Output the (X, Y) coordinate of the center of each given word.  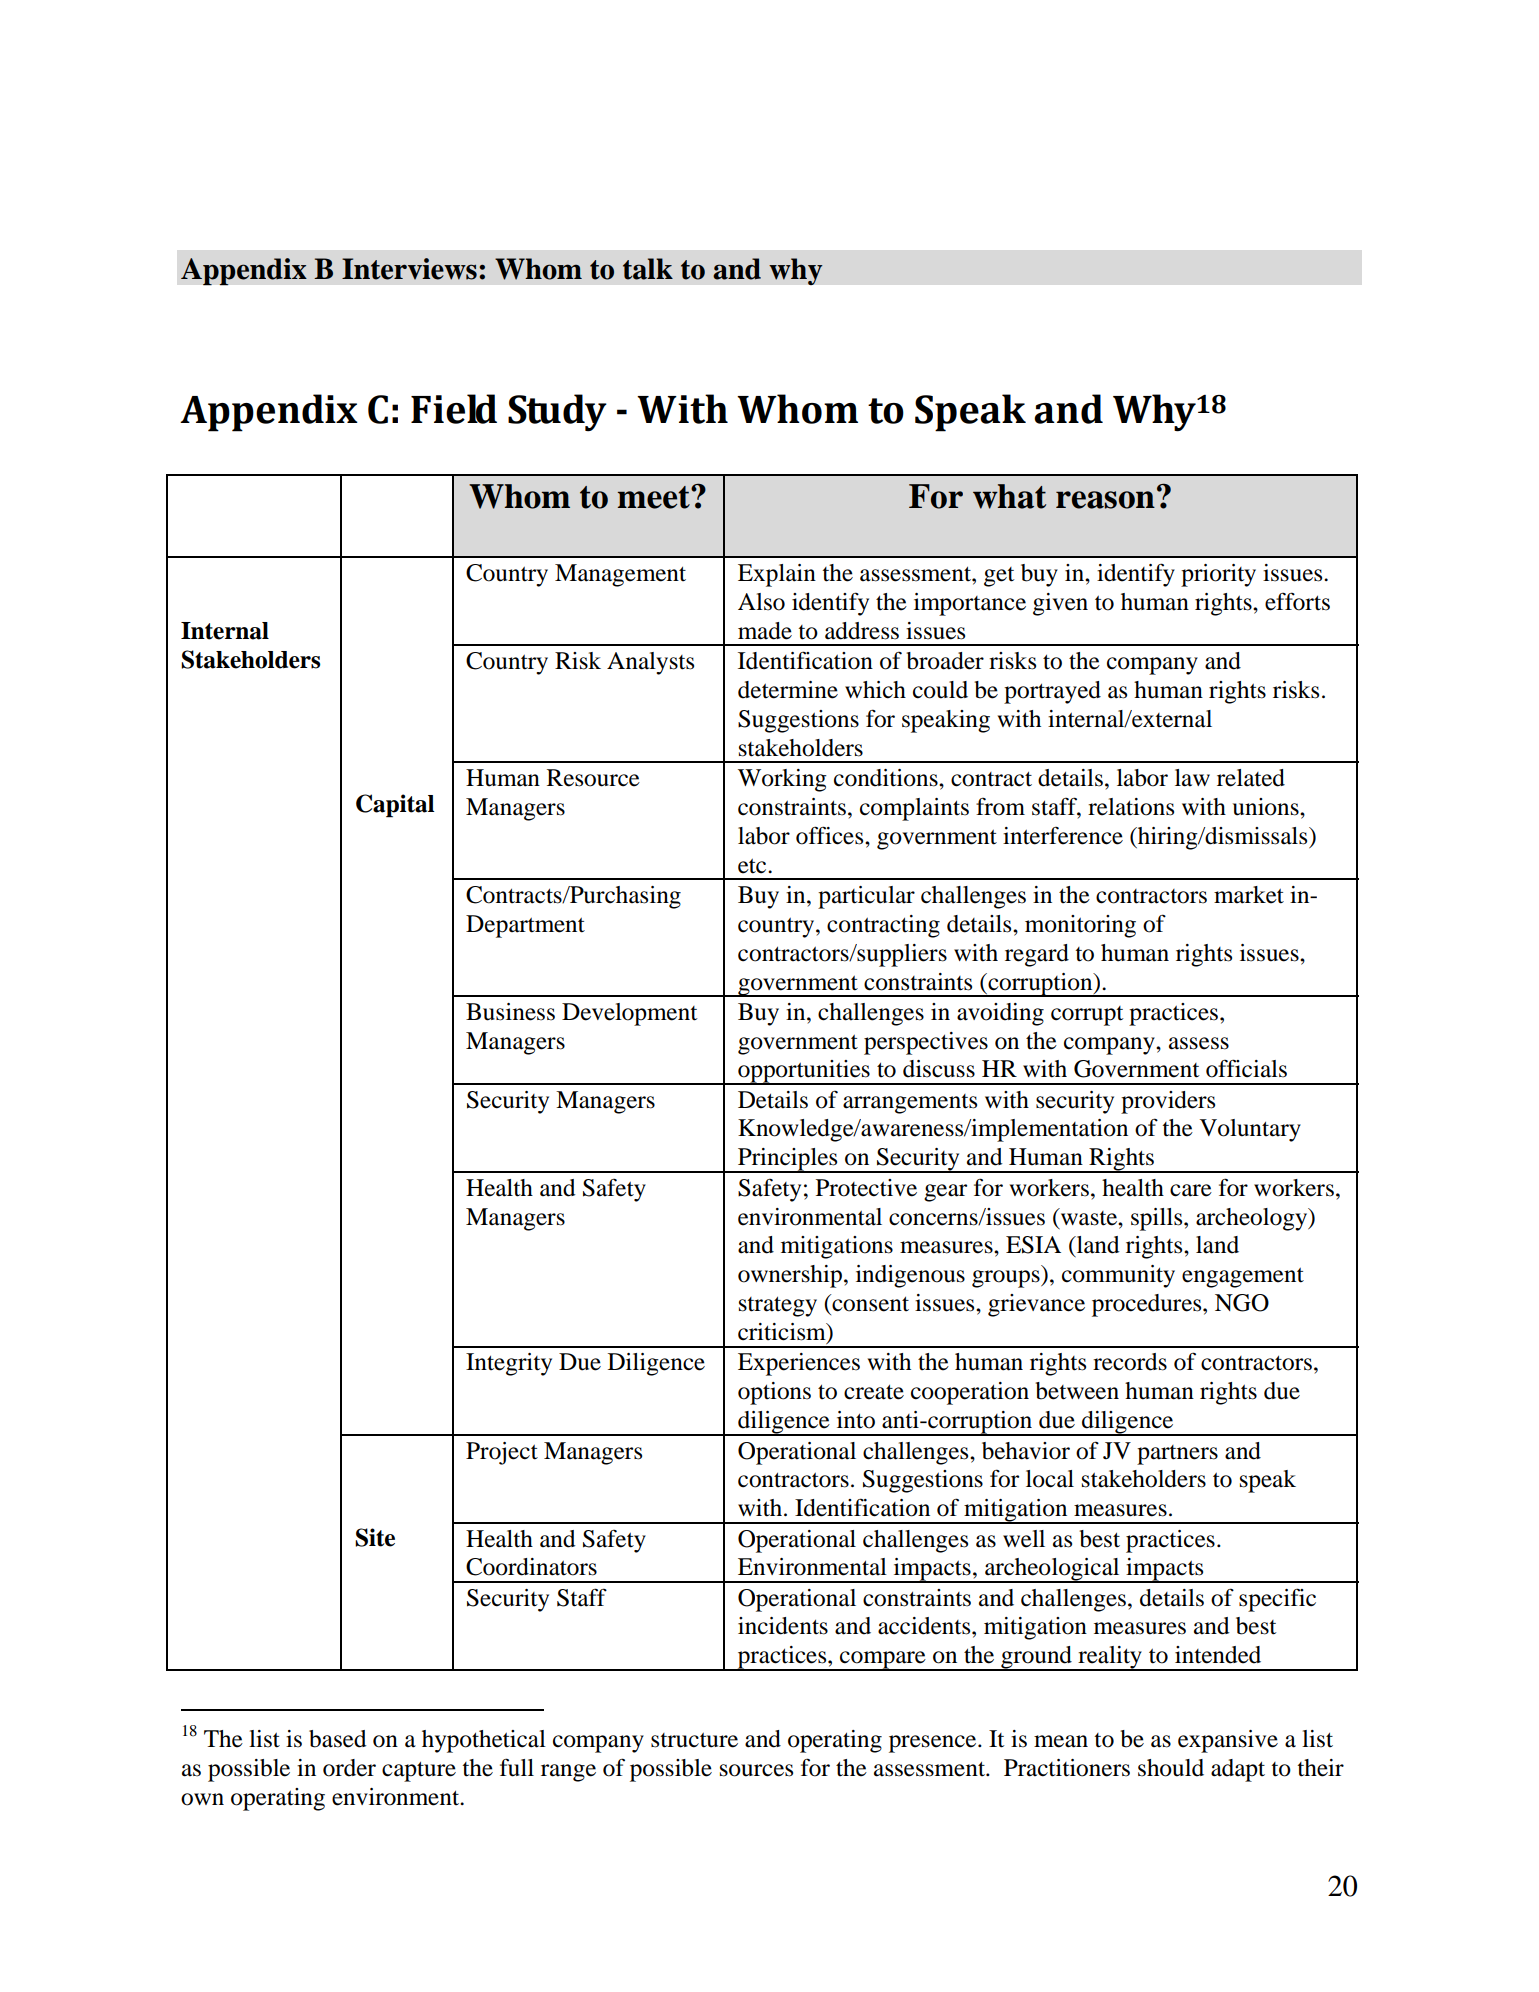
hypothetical (484, 1741)
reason (1105, 500)
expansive (1228, 1741)
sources (756, 1770)
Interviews (409, 269)
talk (648, 269)
